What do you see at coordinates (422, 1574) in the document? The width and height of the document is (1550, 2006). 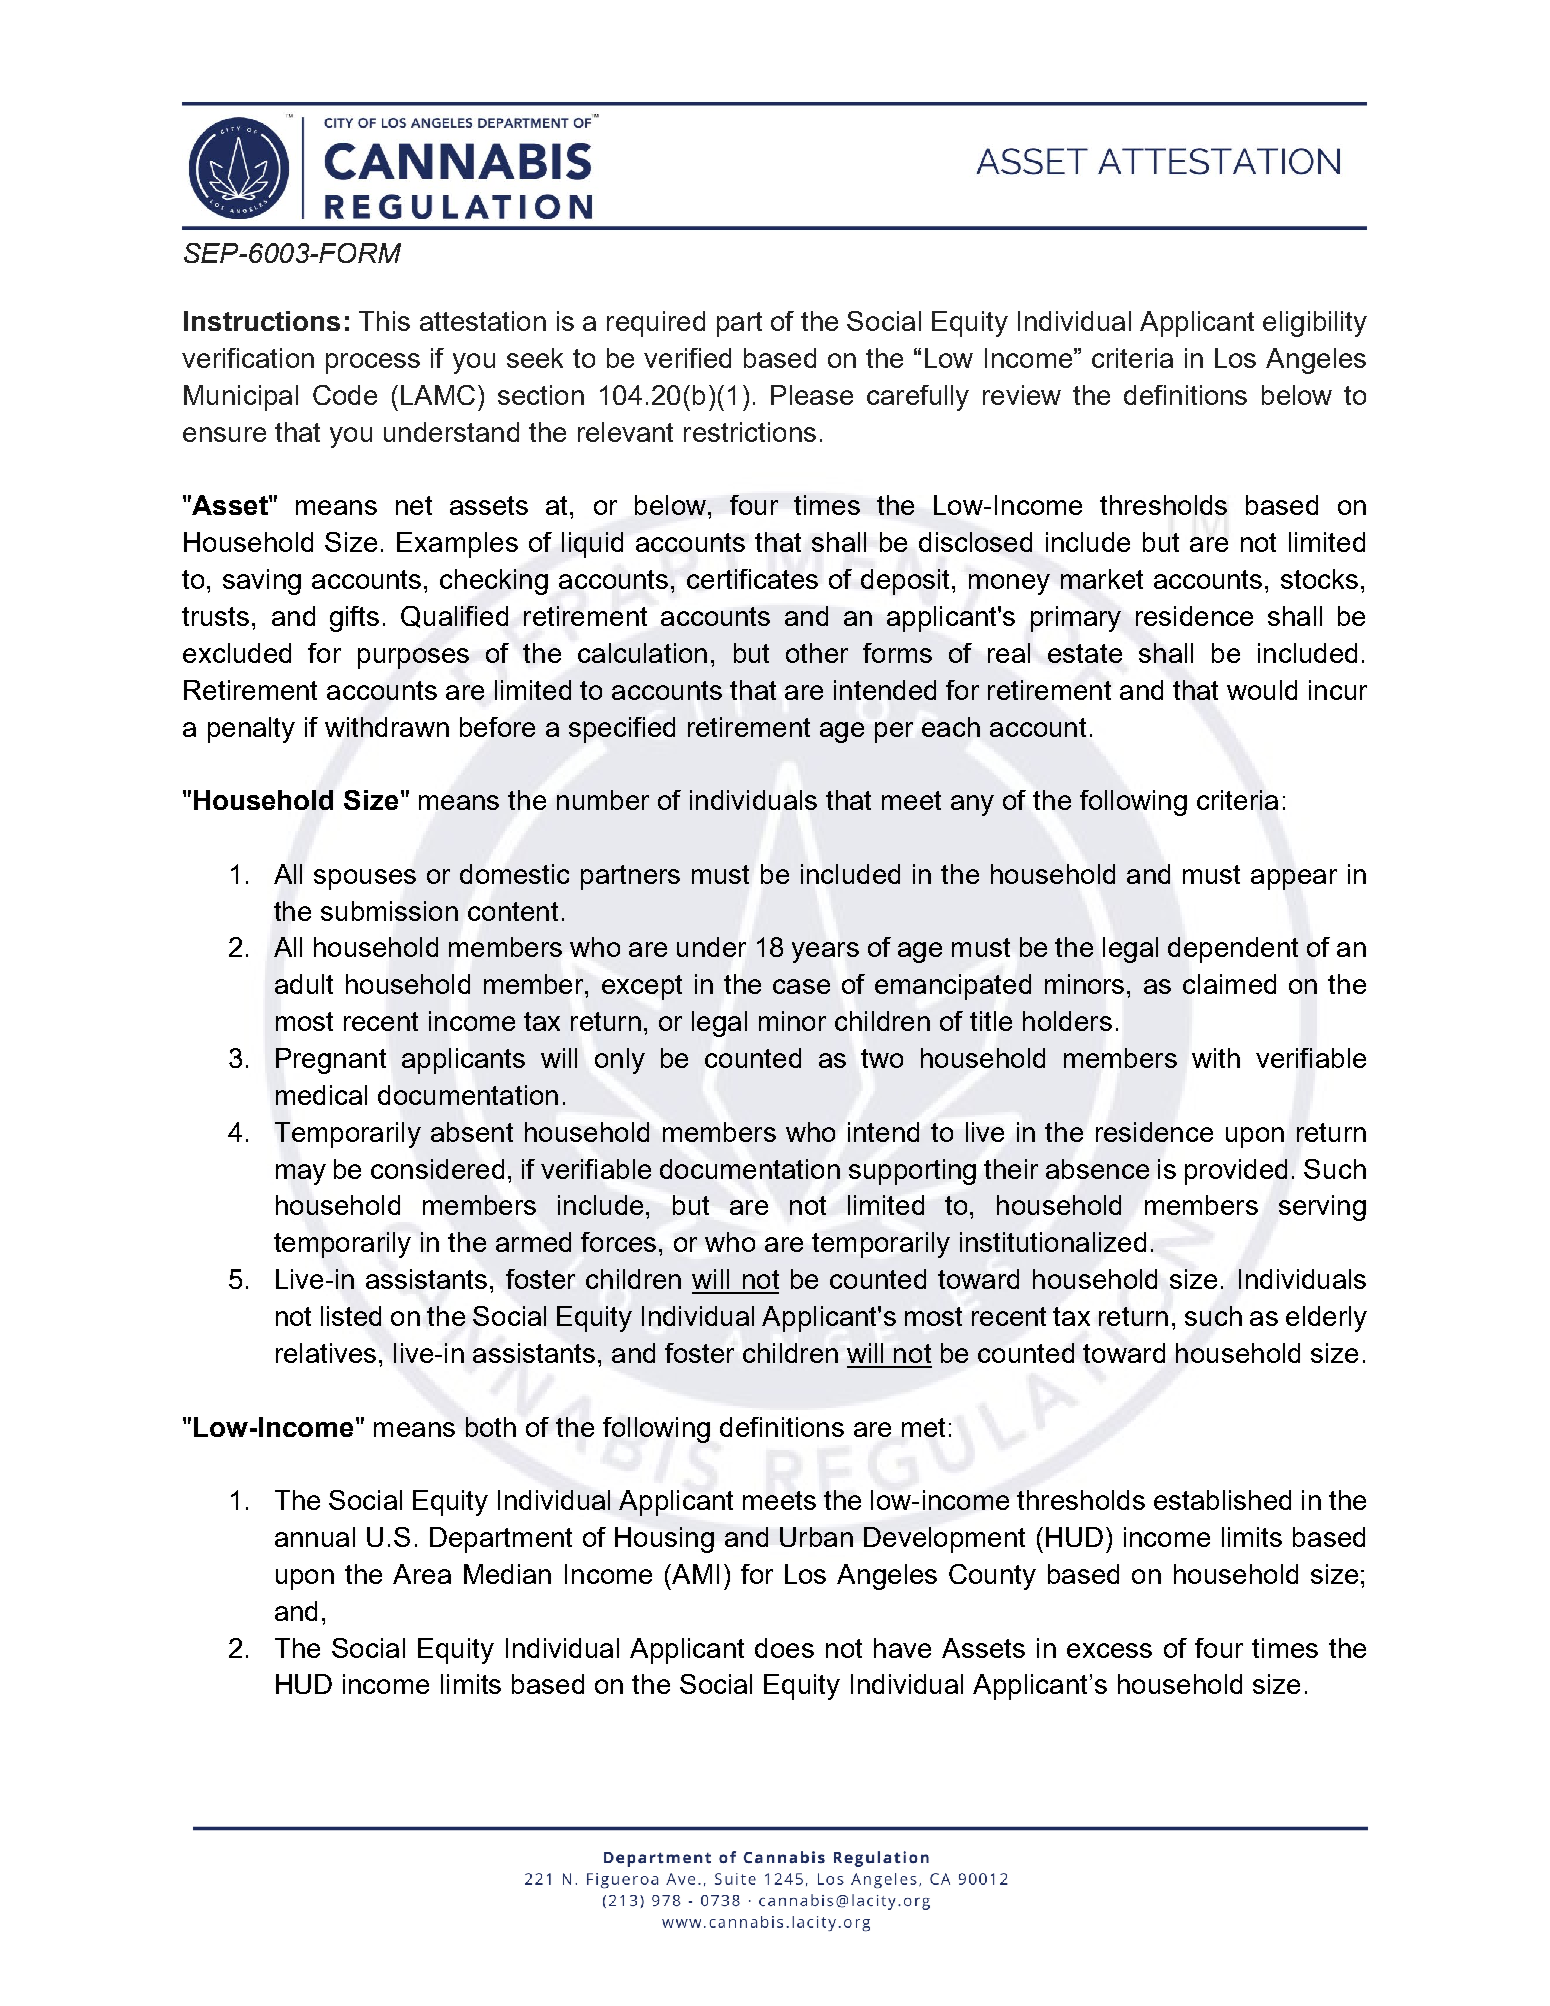 I see `Area` at bounding box center [422, 1574].
